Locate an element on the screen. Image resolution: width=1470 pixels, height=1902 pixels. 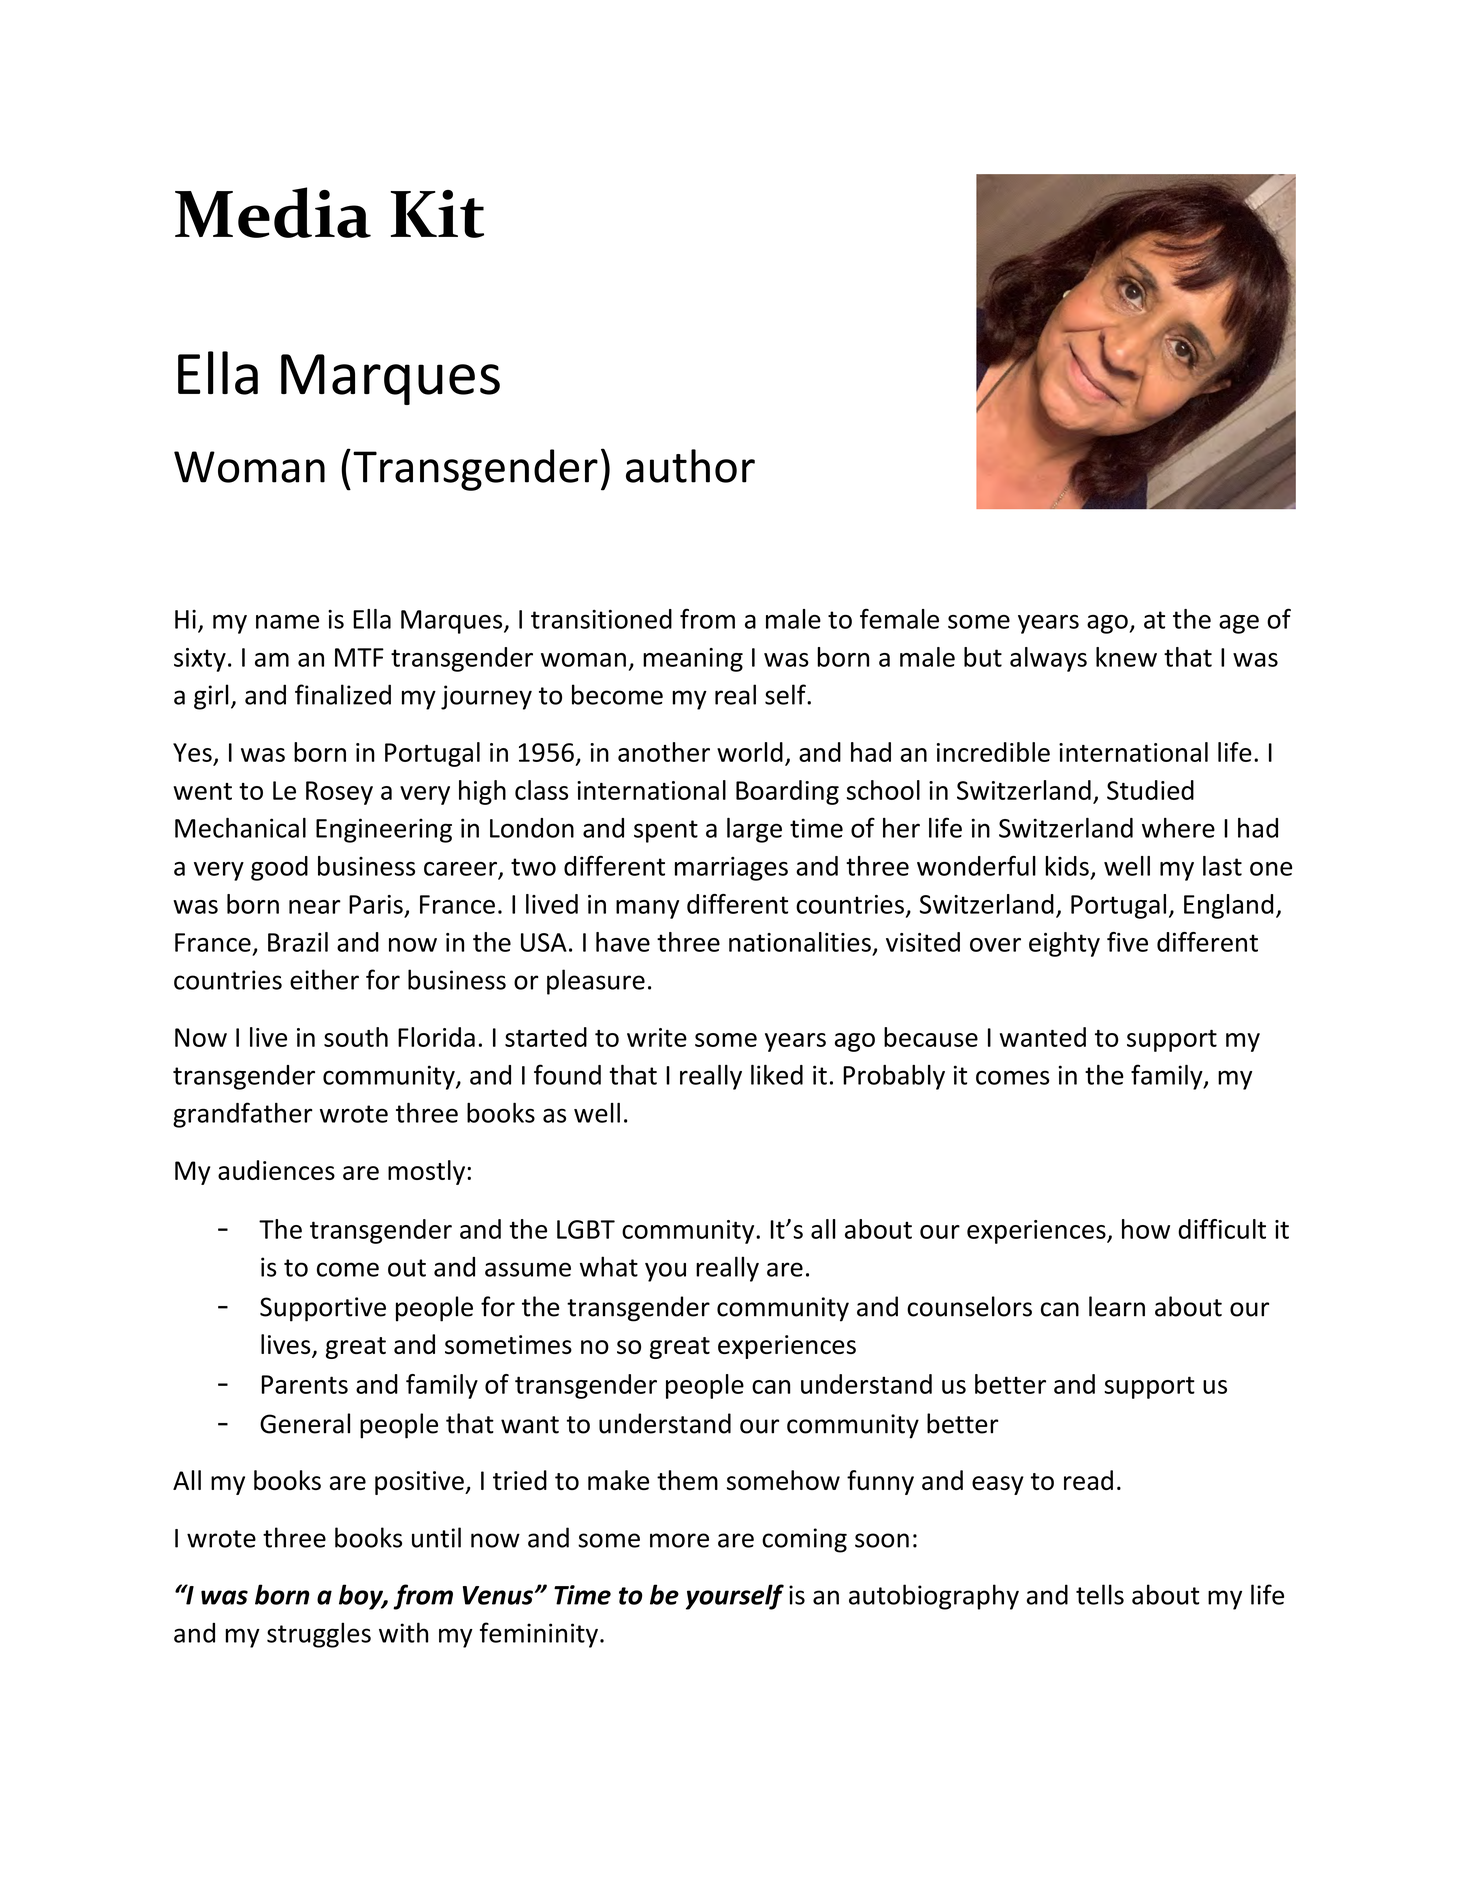
many is located at coordinates (647, 909).
